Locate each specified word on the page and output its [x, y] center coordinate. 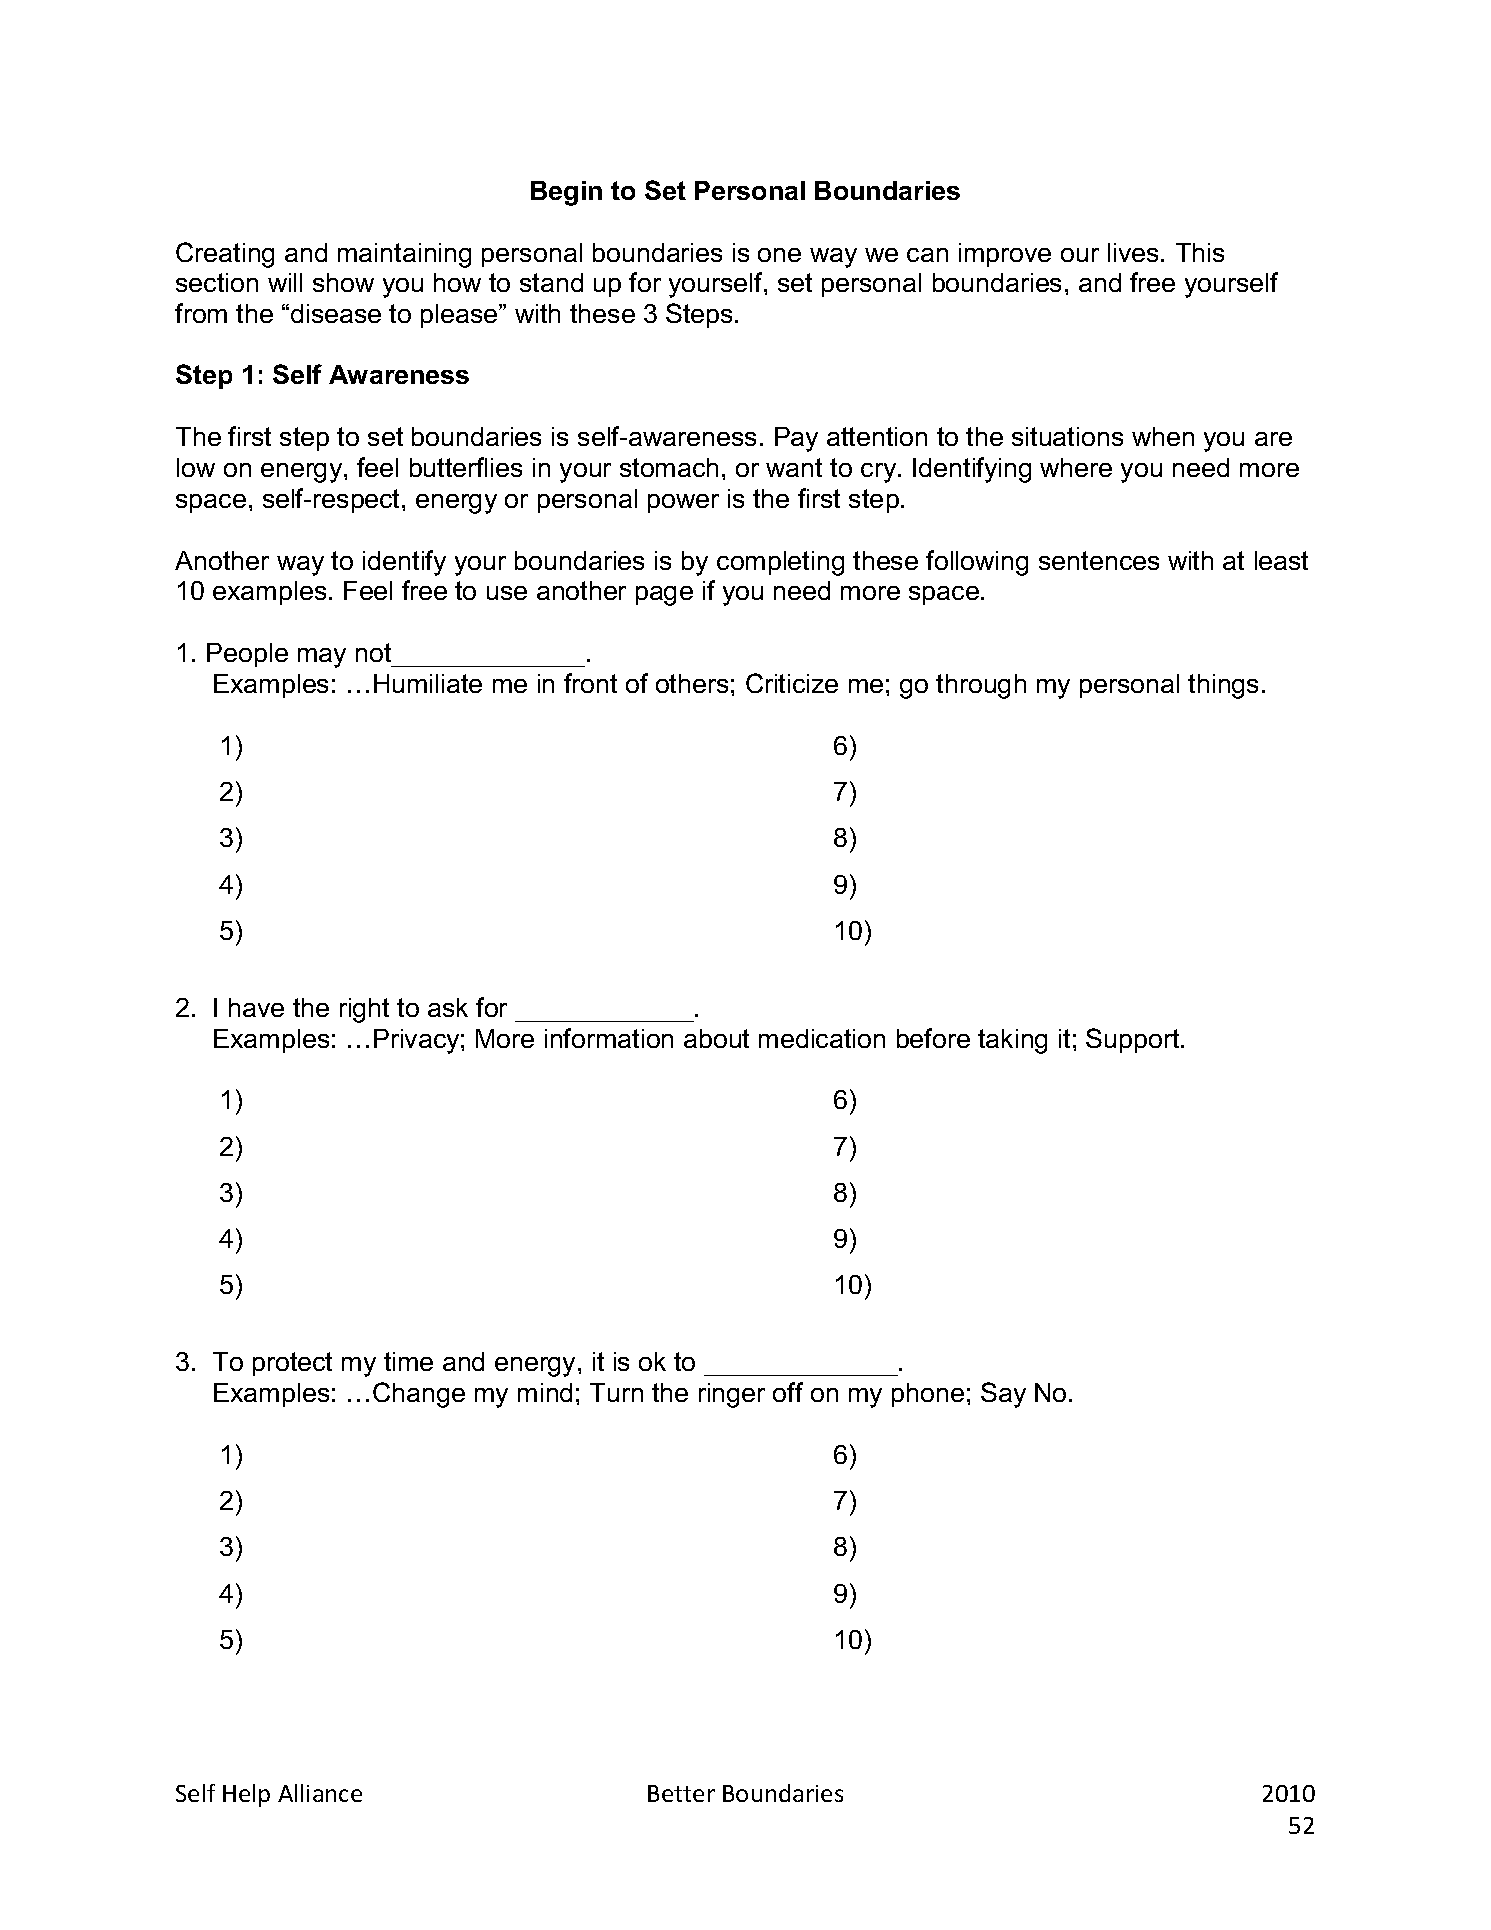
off [788, 1392]
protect [292, 1364]
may [322, 658]
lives [1133, 252]
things [1223, 686]
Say [1003, 1395]
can [927, 255]
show [343, 282]
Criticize [792, 683]
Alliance [320, 1793]
